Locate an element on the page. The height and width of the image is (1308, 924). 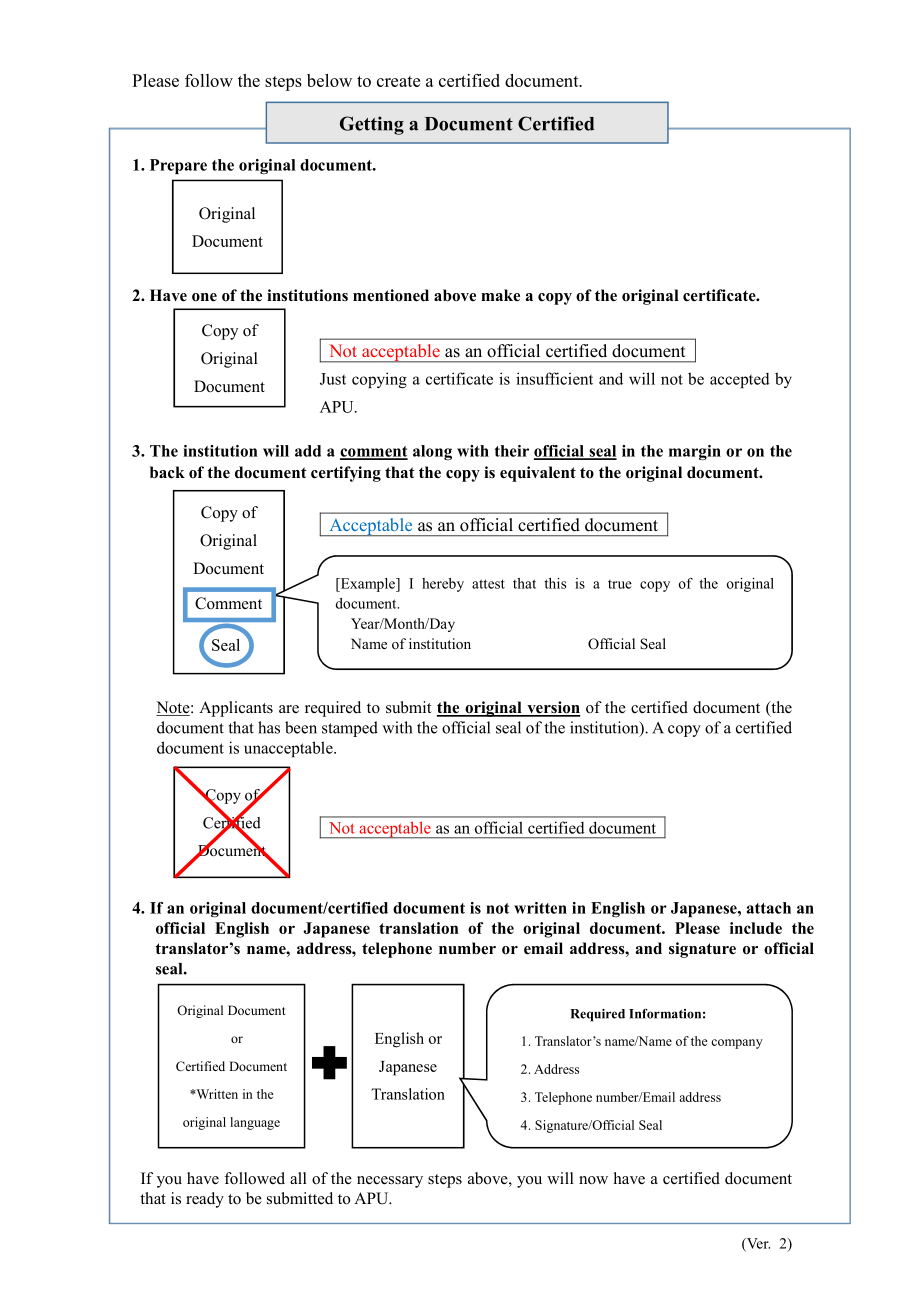
necessary is located at coordinates (390, 1182).
